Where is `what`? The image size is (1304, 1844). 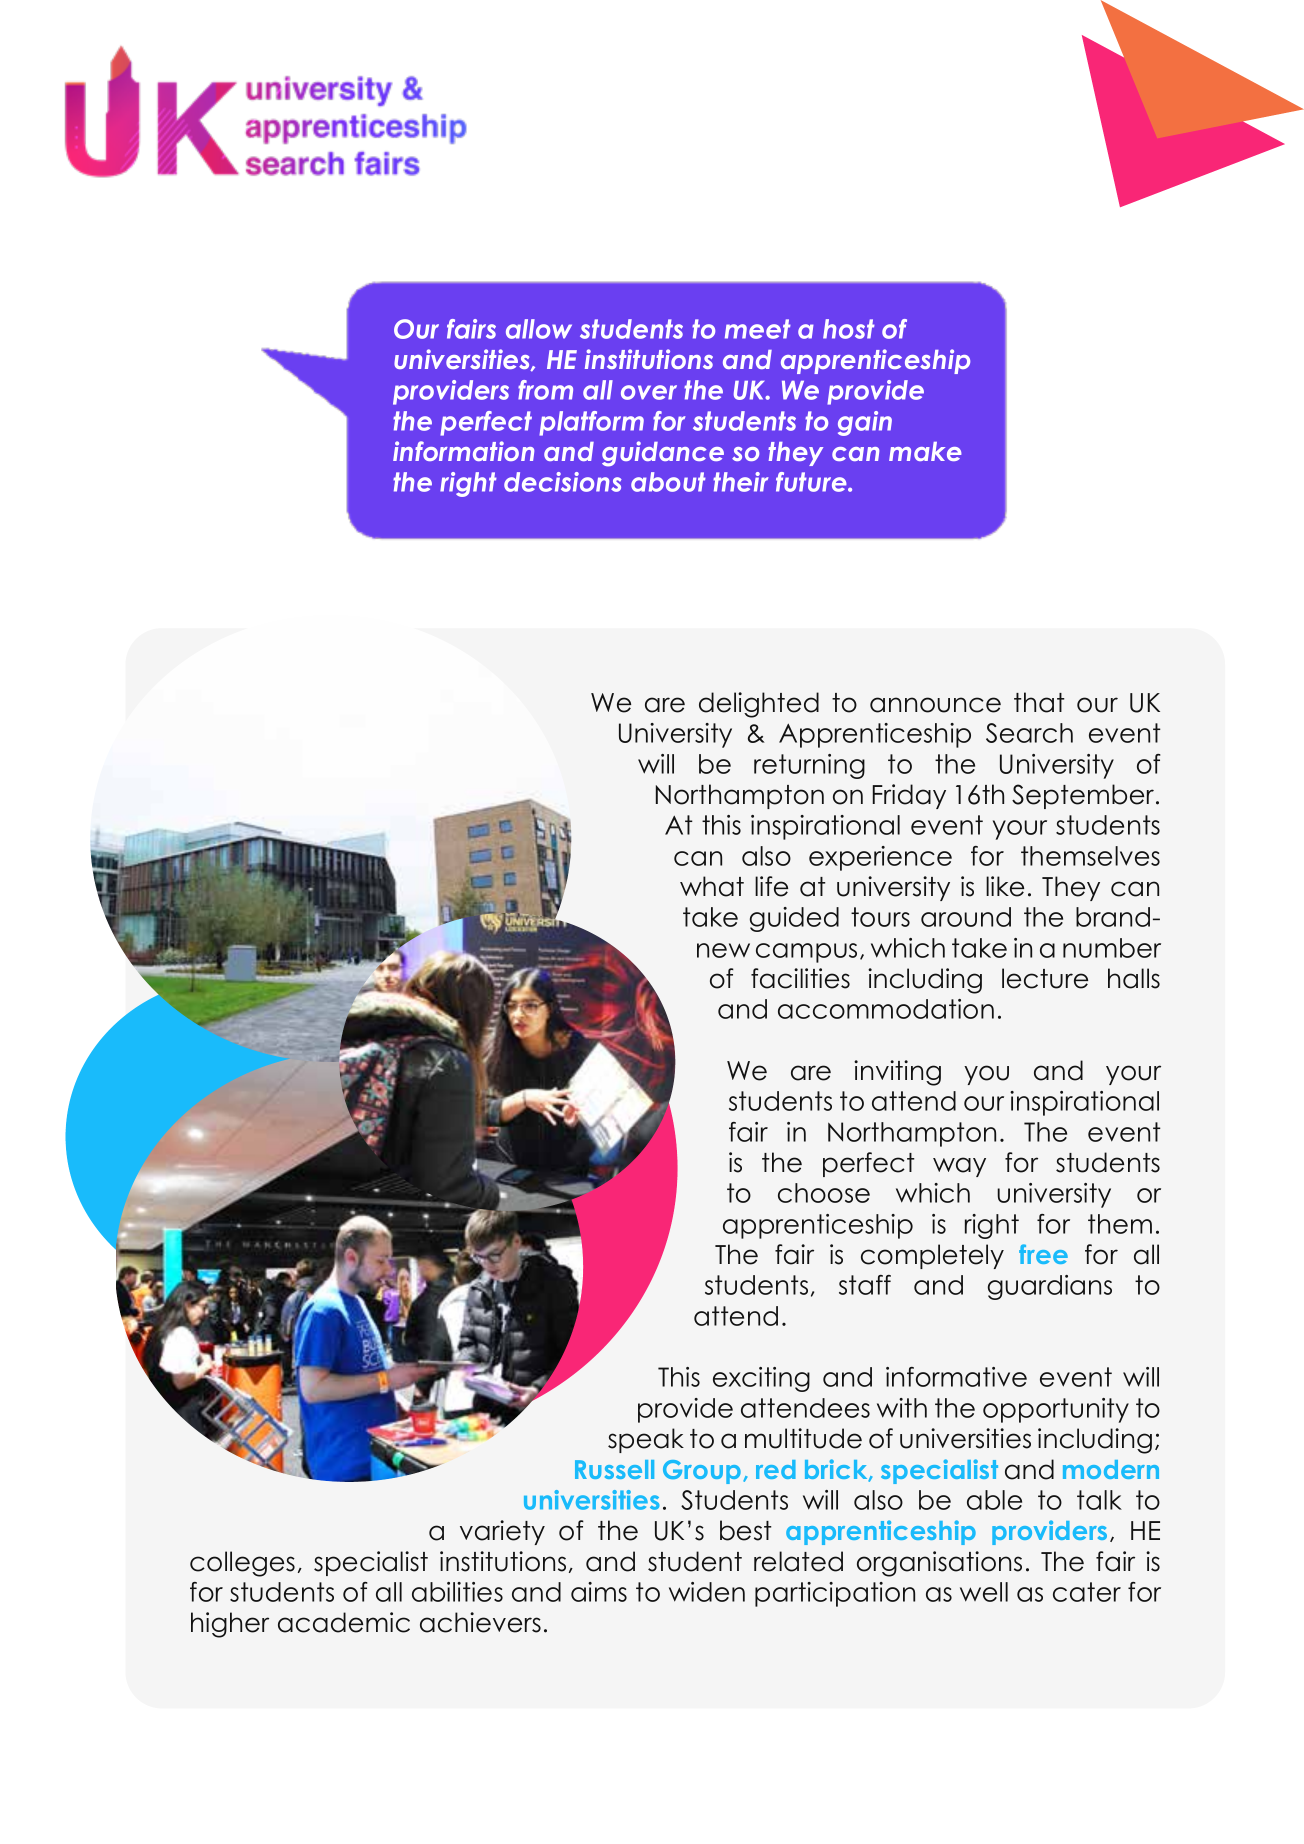 what is located at coordinates (712, 886).
